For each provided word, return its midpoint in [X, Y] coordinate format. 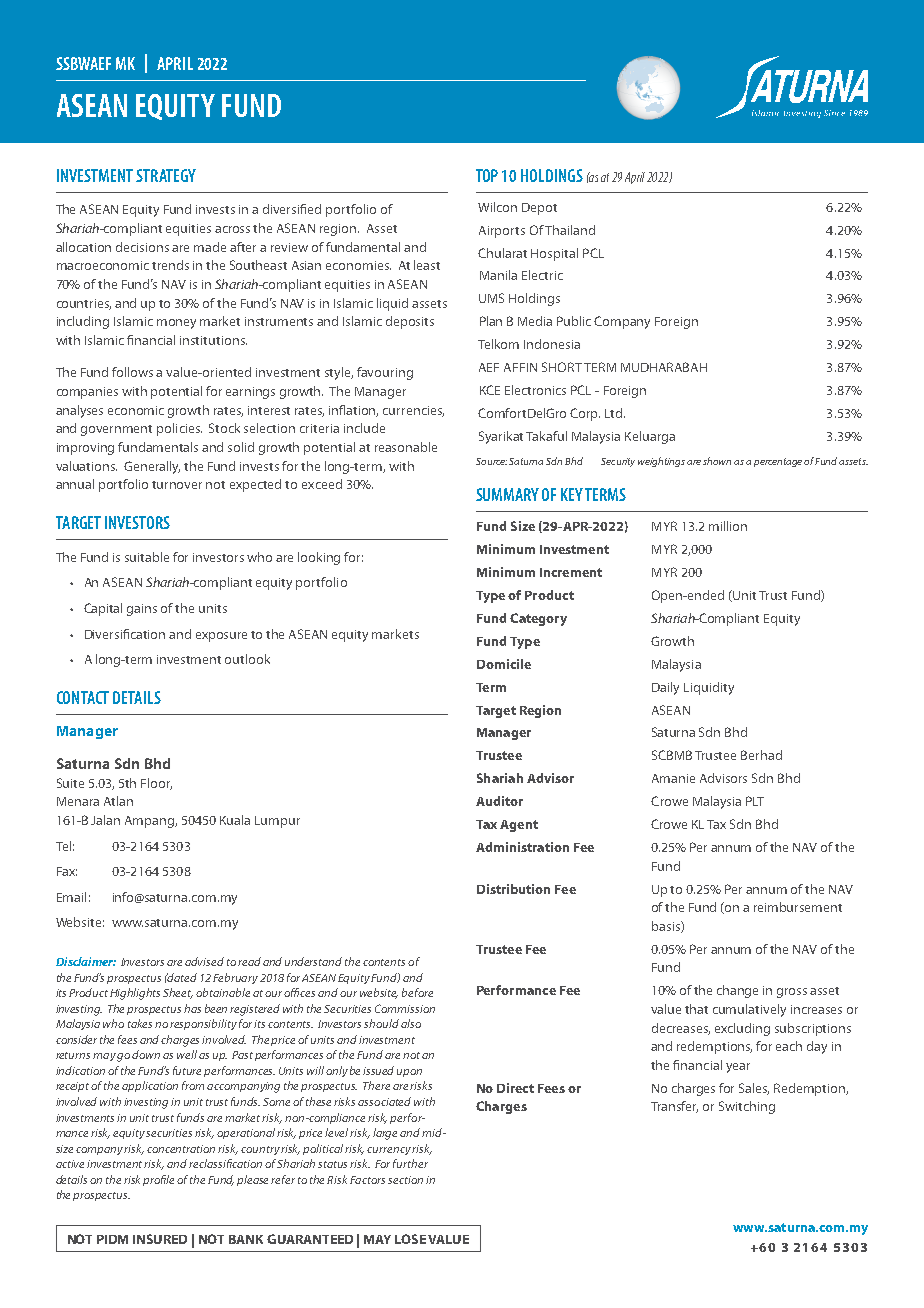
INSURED [160, 1239]
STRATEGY [166, 175]
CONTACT [83, 697]
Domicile [504, 664]
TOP [487, 175]
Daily [665, 688]
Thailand [570, 230]
